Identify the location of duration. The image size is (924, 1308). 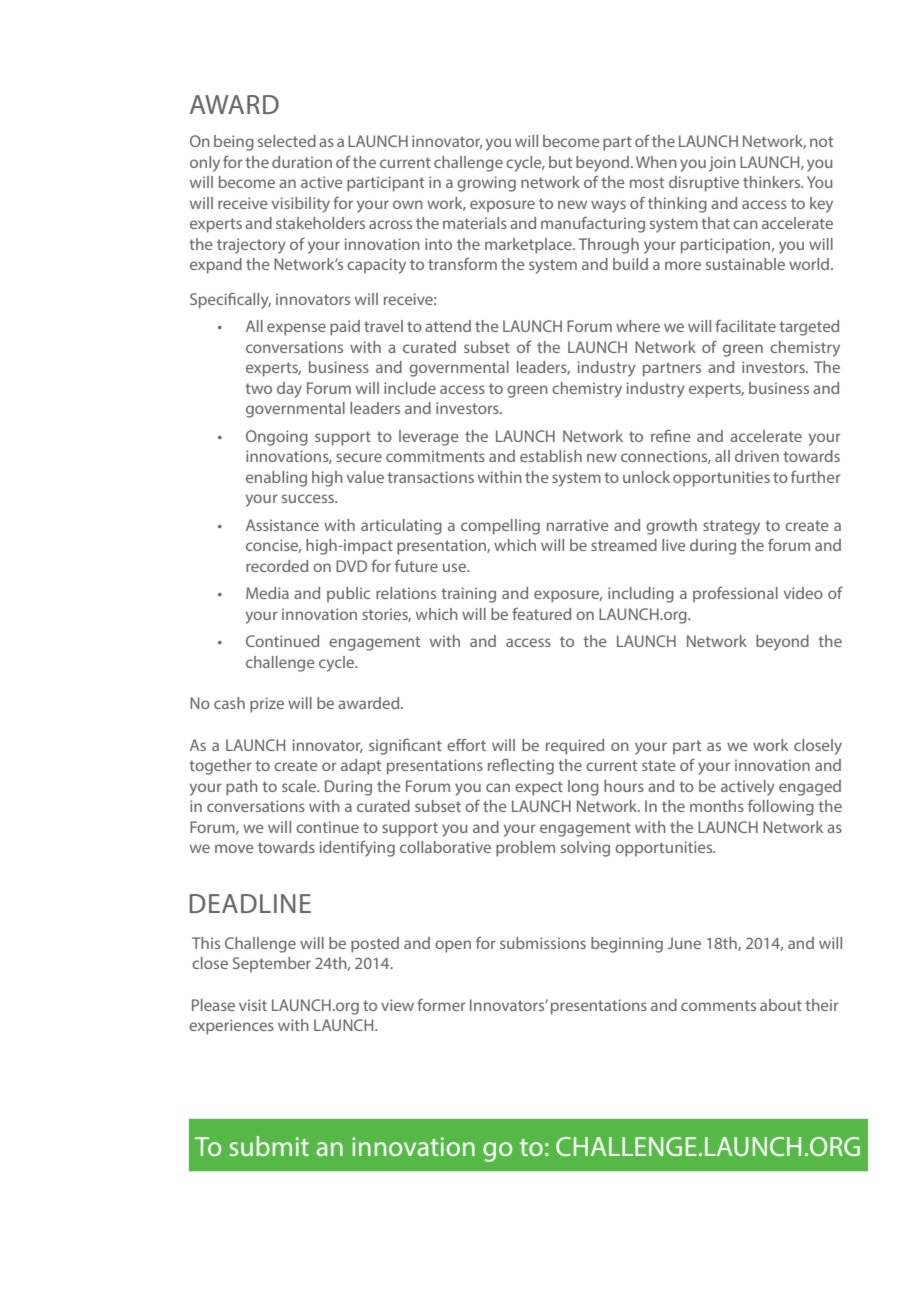
(302, 162).
